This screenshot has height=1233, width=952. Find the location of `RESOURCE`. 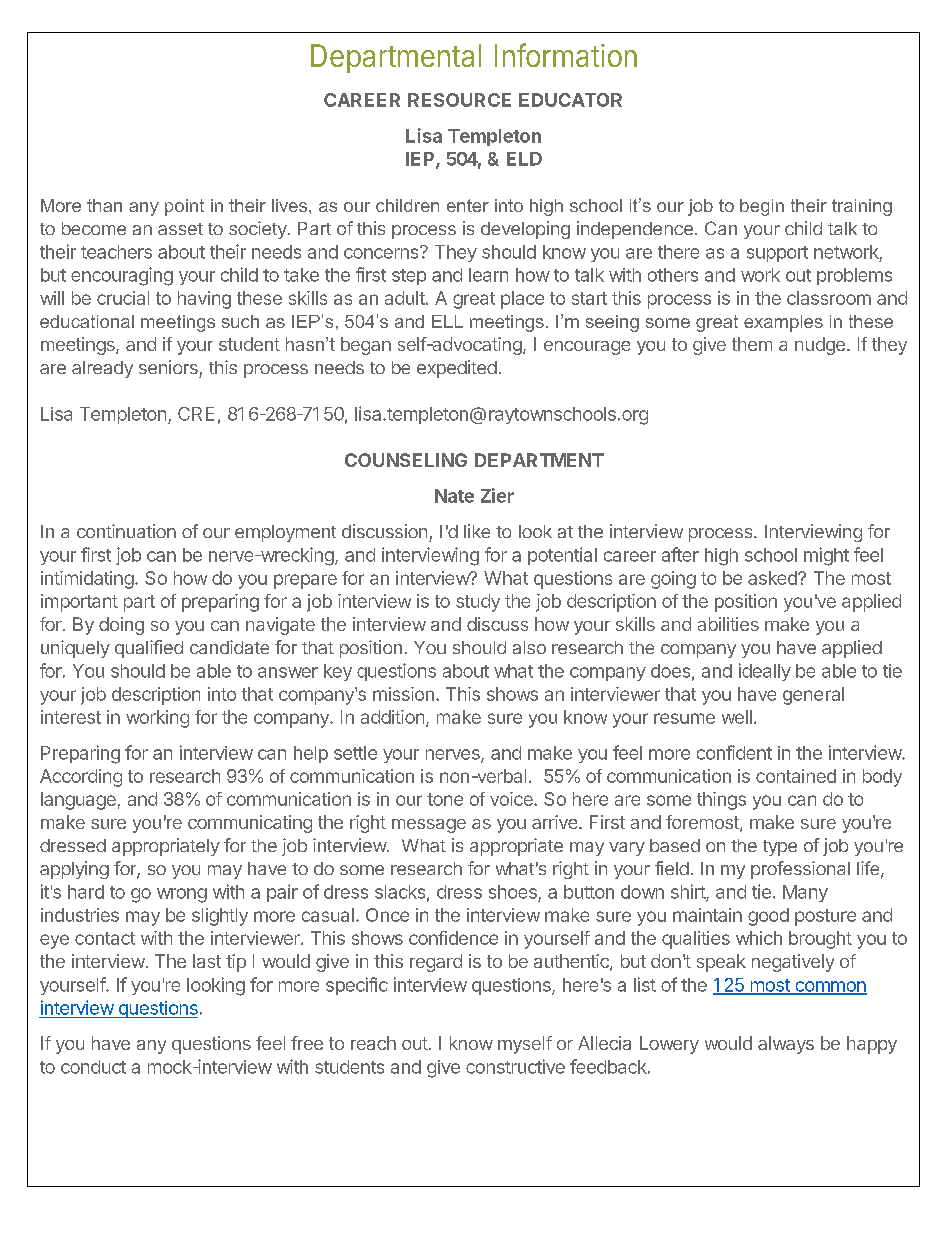

RESOURCE is located at coordinates (459, 100).
